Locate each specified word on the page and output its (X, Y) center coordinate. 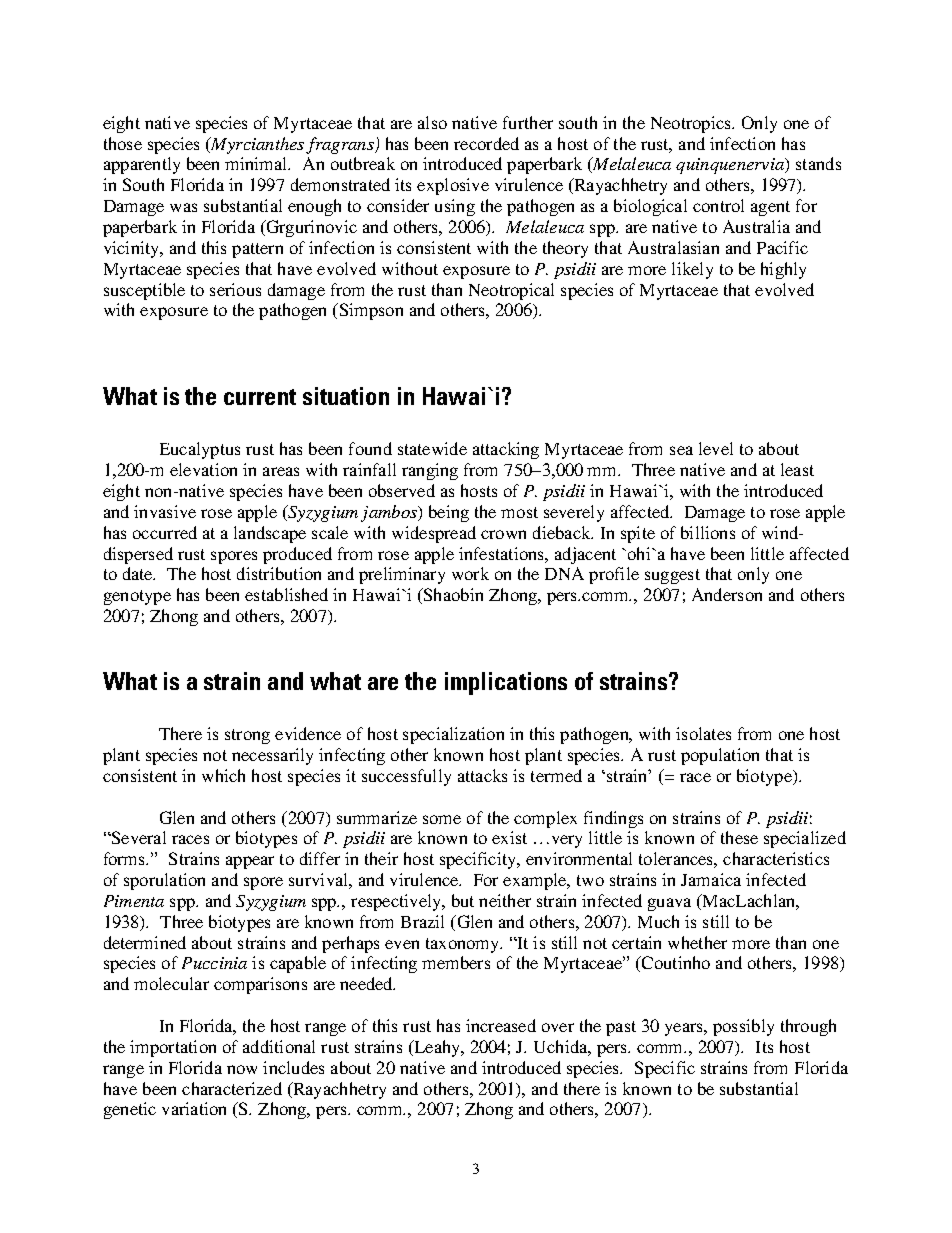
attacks (482, 775)
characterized (232, 1088)
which (223, 775)
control (718, 205)
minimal (257, 163)
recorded (486, 143)
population (720, 756)
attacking (506, 450)
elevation (203, 469)
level (716, 448)
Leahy (437, 1048)
